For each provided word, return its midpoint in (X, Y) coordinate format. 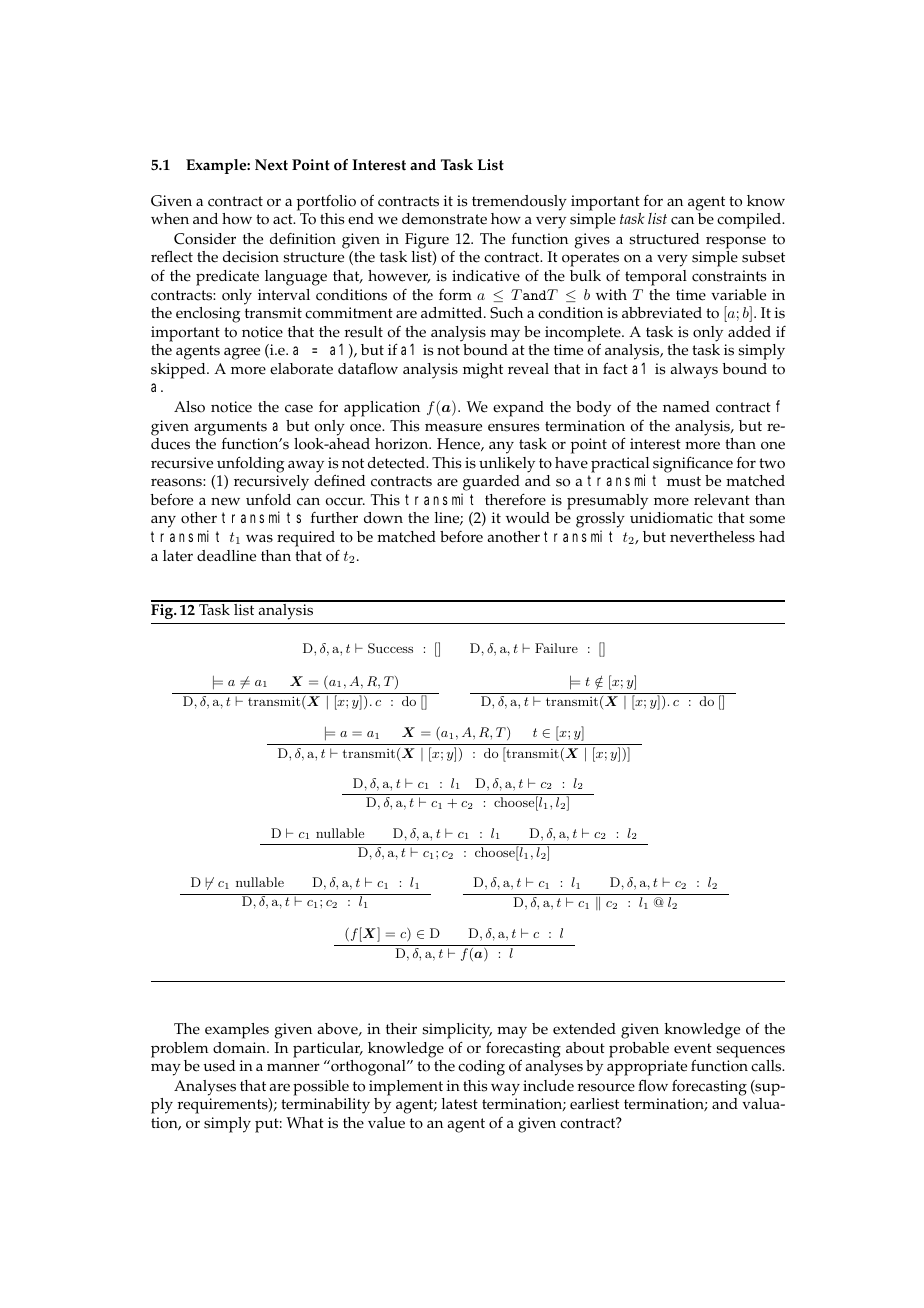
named (686, 407)
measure (453, 427)
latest (460, 1104)
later (178, 556)
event (693, 1048)
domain (240, 1048)
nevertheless (712, 537)
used (219, 1066)
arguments (230, 428)
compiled (750, 221)
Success (390, 648)
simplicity (457, 1032)
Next (271, 165)
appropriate (647, 1068)
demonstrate (444, 219)
